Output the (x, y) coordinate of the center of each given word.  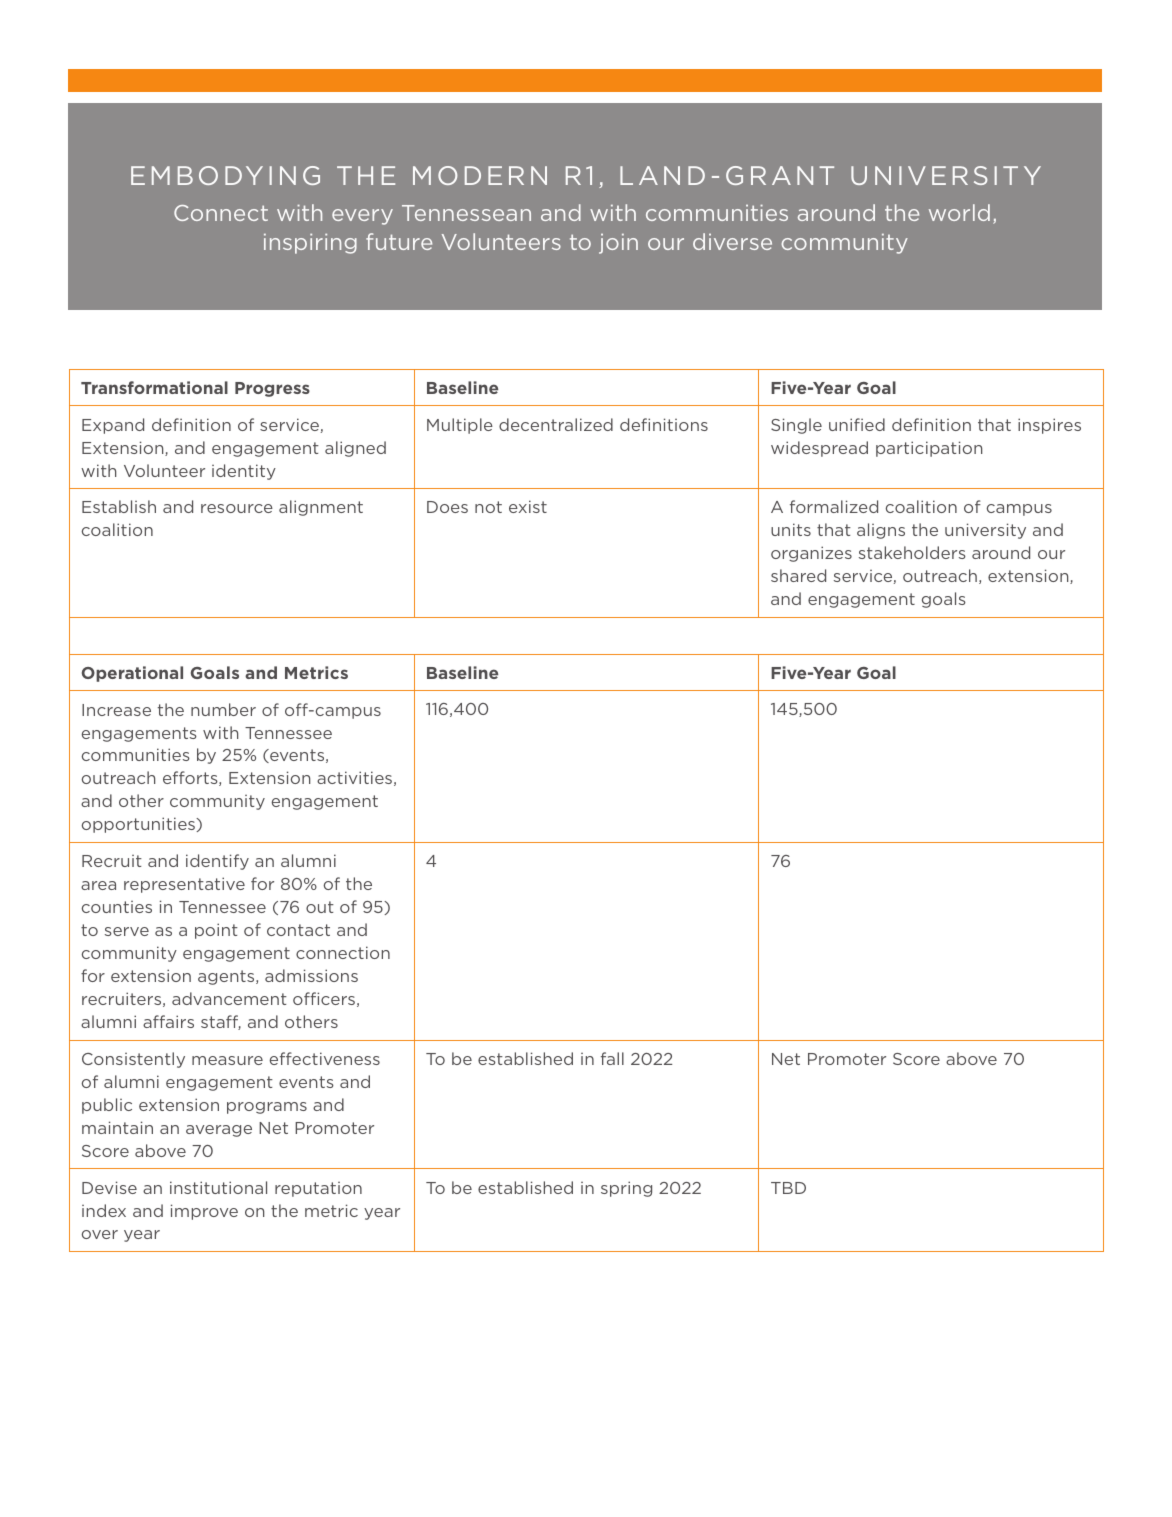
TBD (788, 1188)
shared (798, 575)
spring (626, 1189)
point (216, 931)
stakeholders (912, 552)
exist (528, 506)
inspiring (310, 244)
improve (204, 1212)
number (223, 709)
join (618, 244)
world (959, 212)
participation (929, 449)
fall (612, 1058)
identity (244, 472)
